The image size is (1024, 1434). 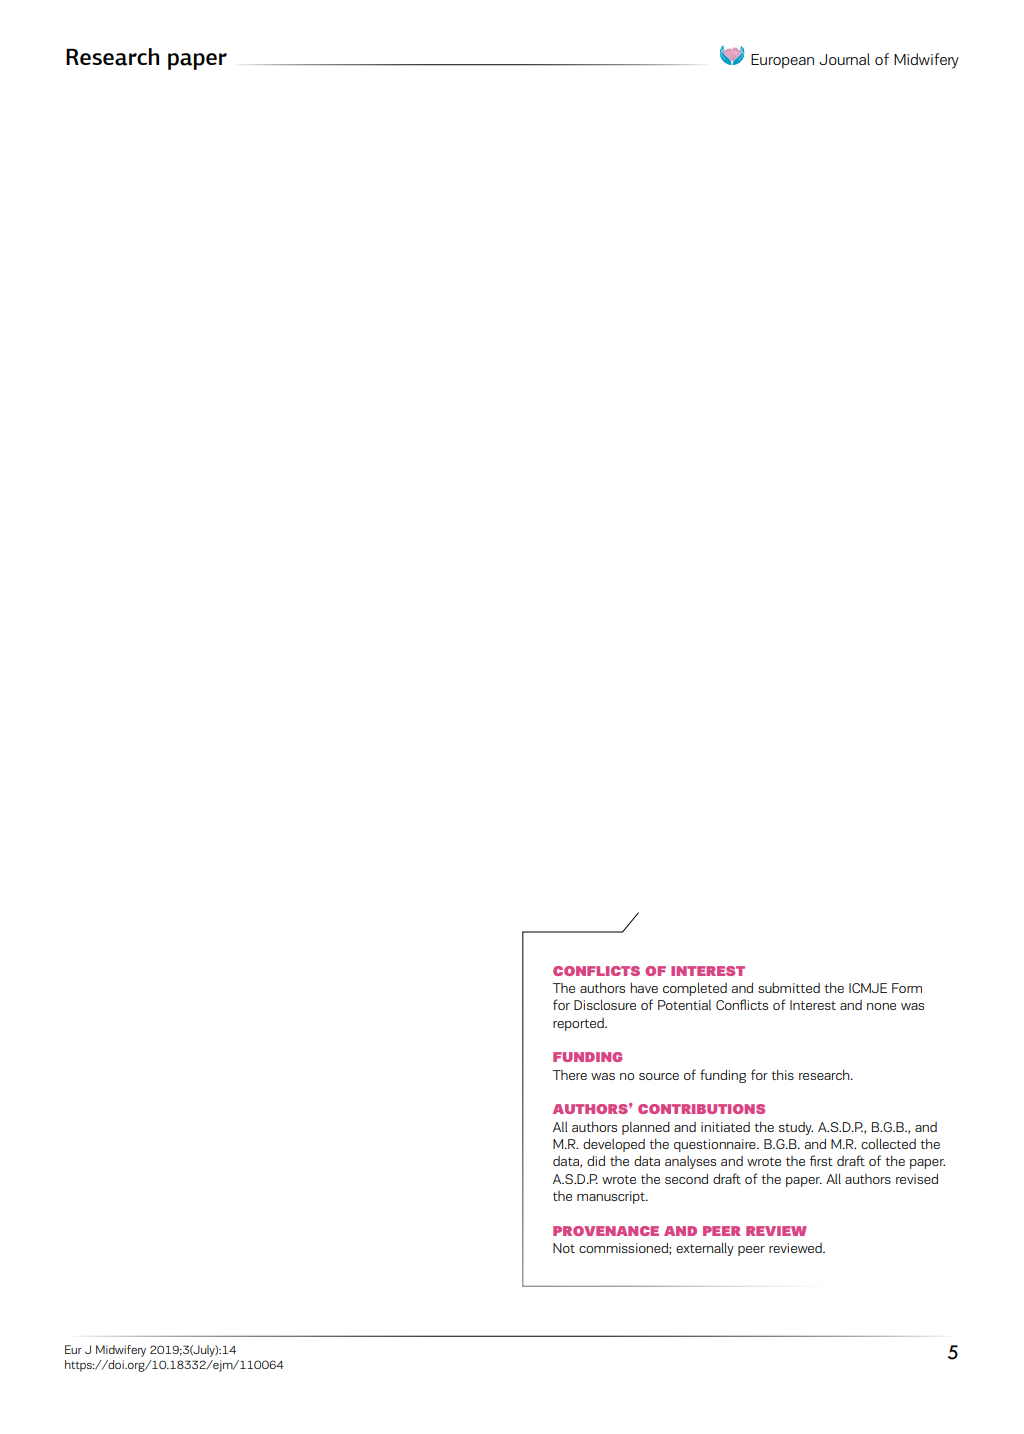 I want to click on collected, so click(x=888, y=1143).
